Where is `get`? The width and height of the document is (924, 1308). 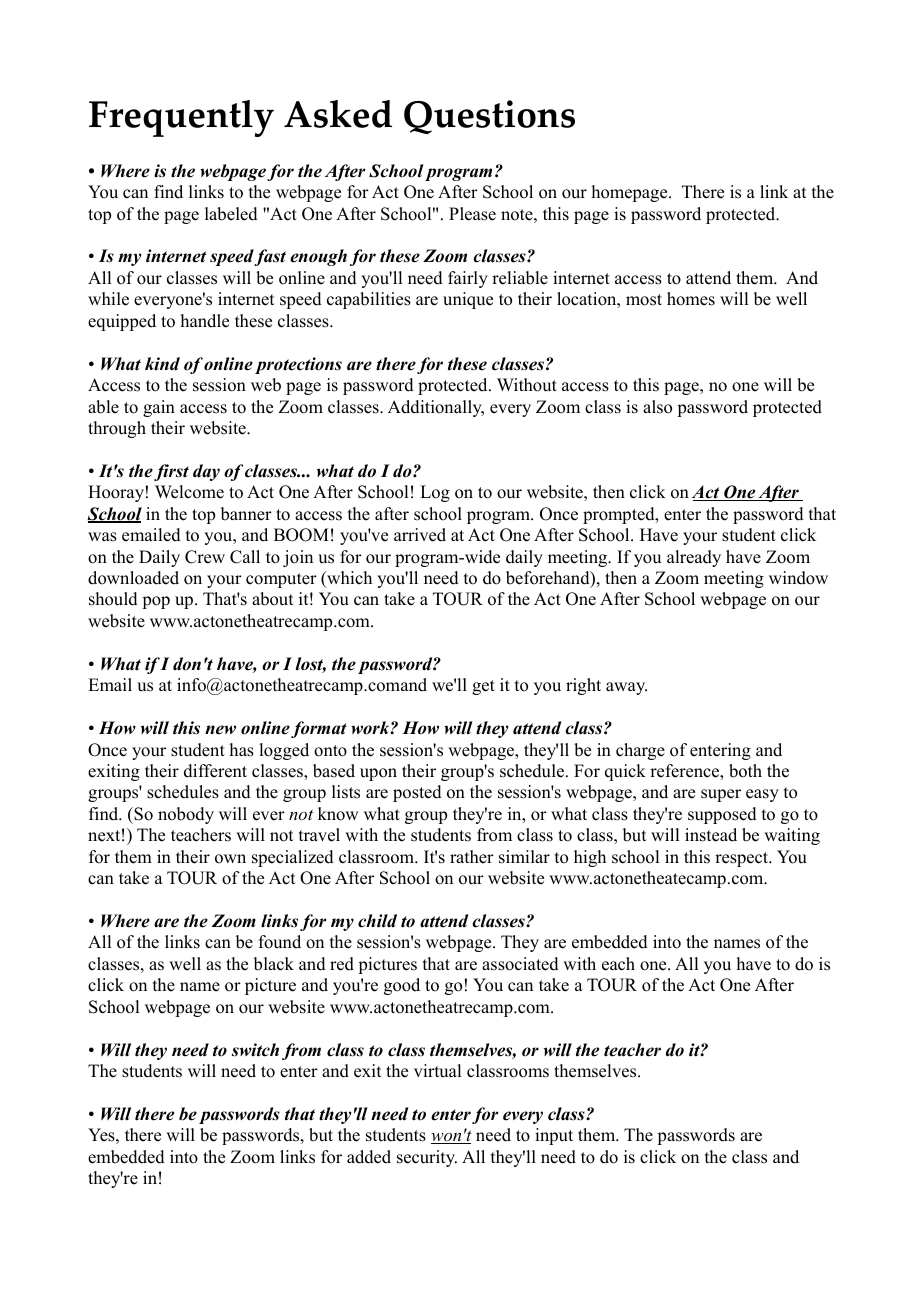
get is located at coordinates (483, 687).
